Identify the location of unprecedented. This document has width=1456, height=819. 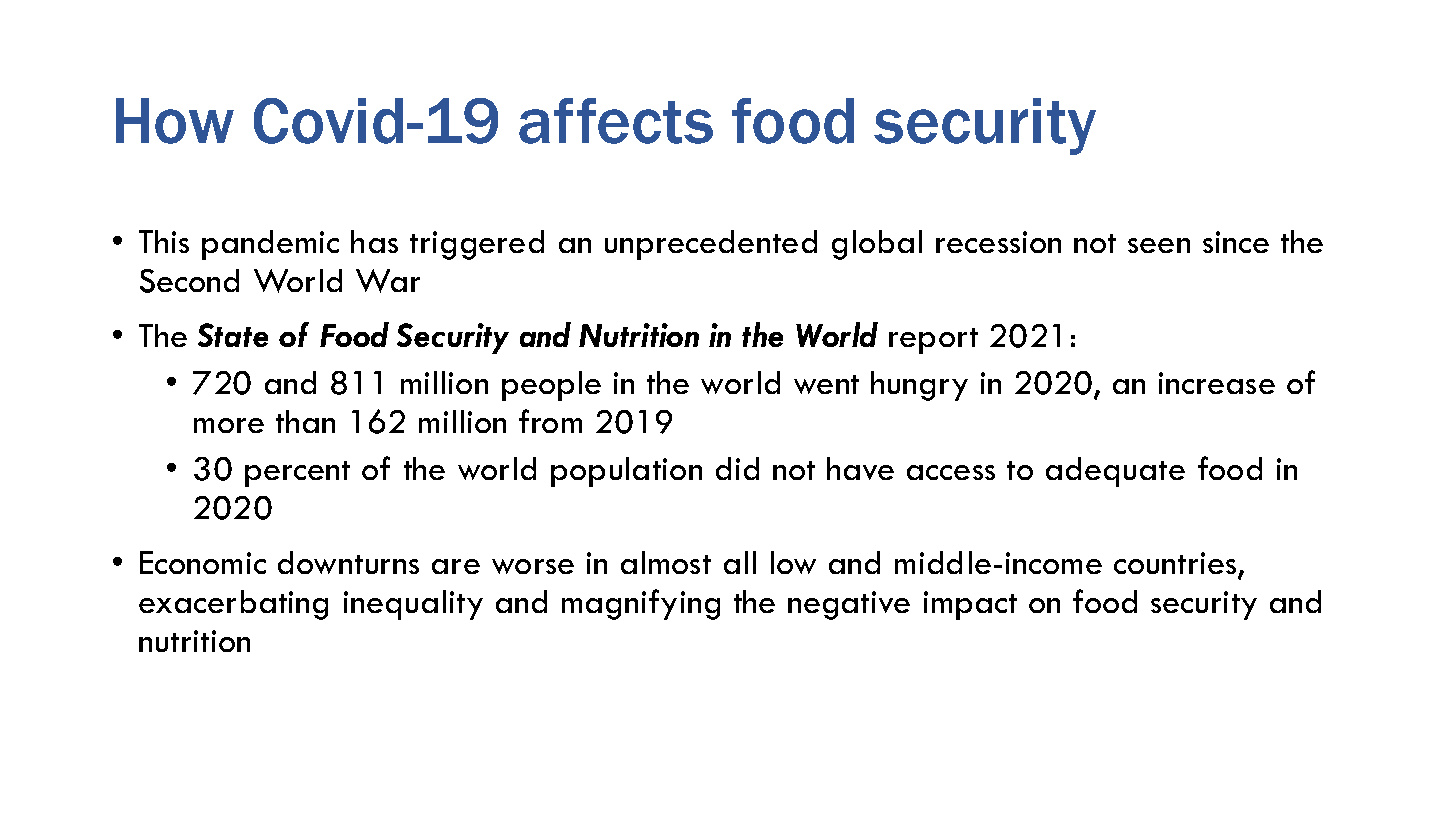
(711, 245).
